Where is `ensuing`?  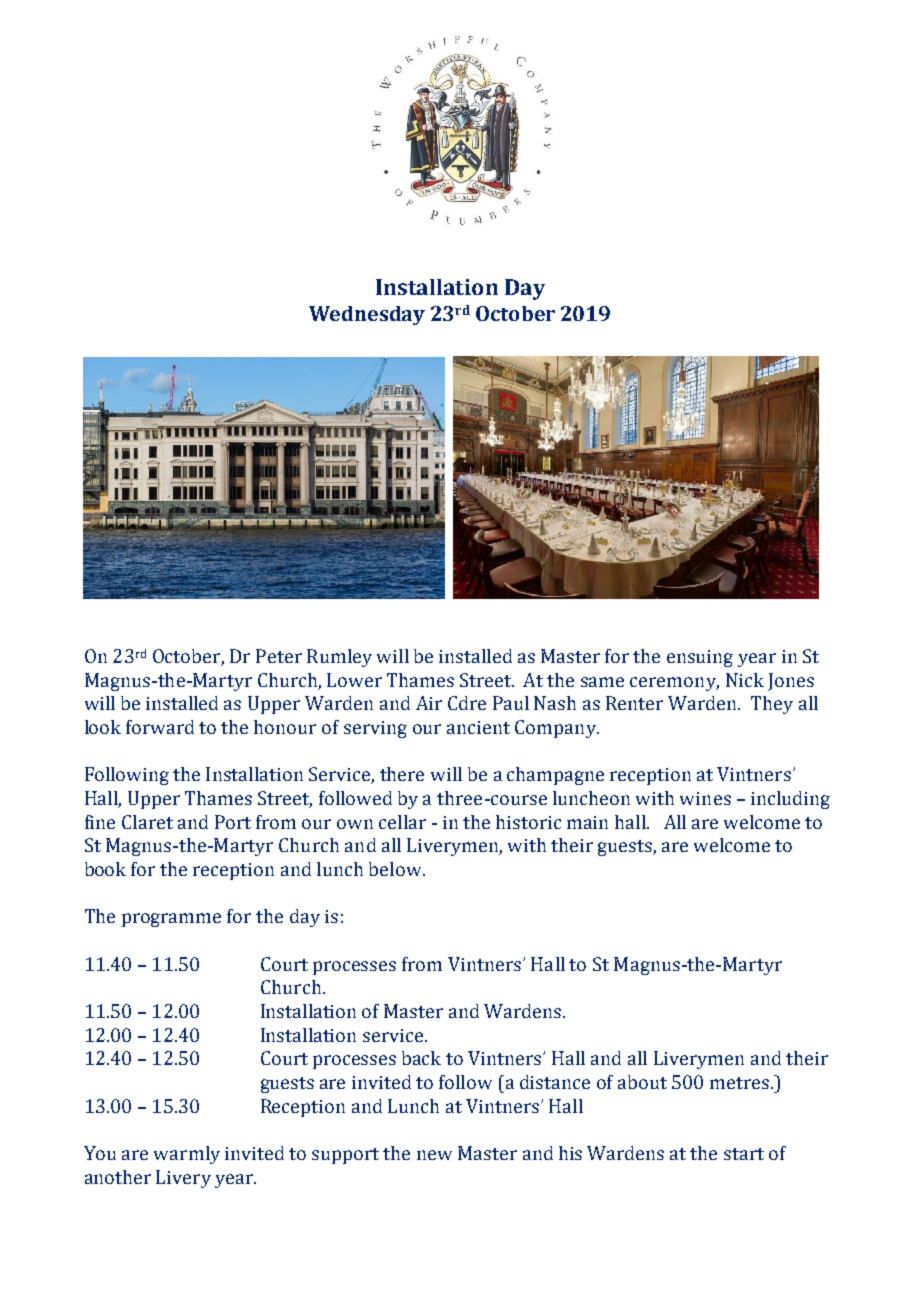
ensuing is located at coordinates (700, 658).
